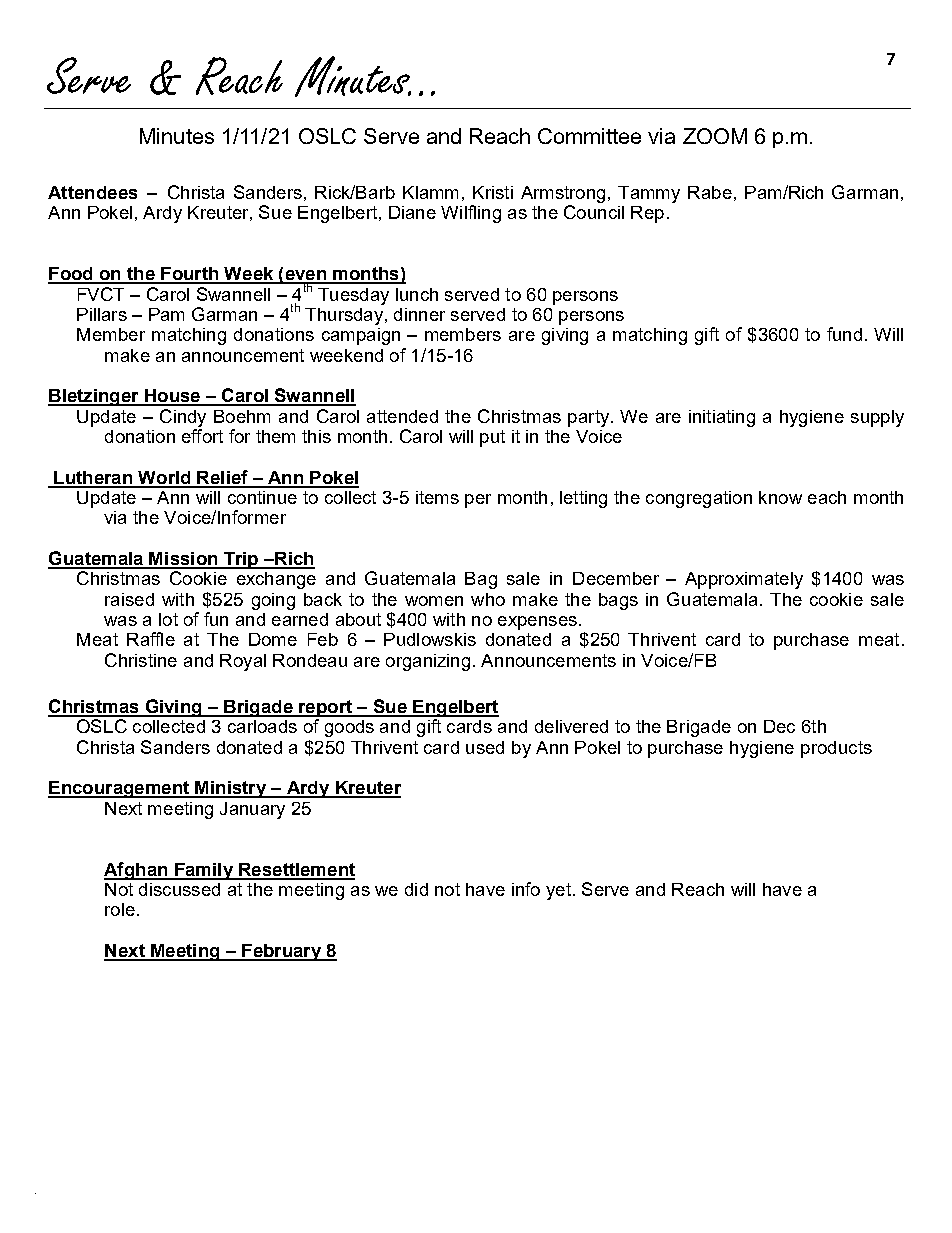 The image size is (952, 1233). I want to click on Mission, so click(184, 560).
